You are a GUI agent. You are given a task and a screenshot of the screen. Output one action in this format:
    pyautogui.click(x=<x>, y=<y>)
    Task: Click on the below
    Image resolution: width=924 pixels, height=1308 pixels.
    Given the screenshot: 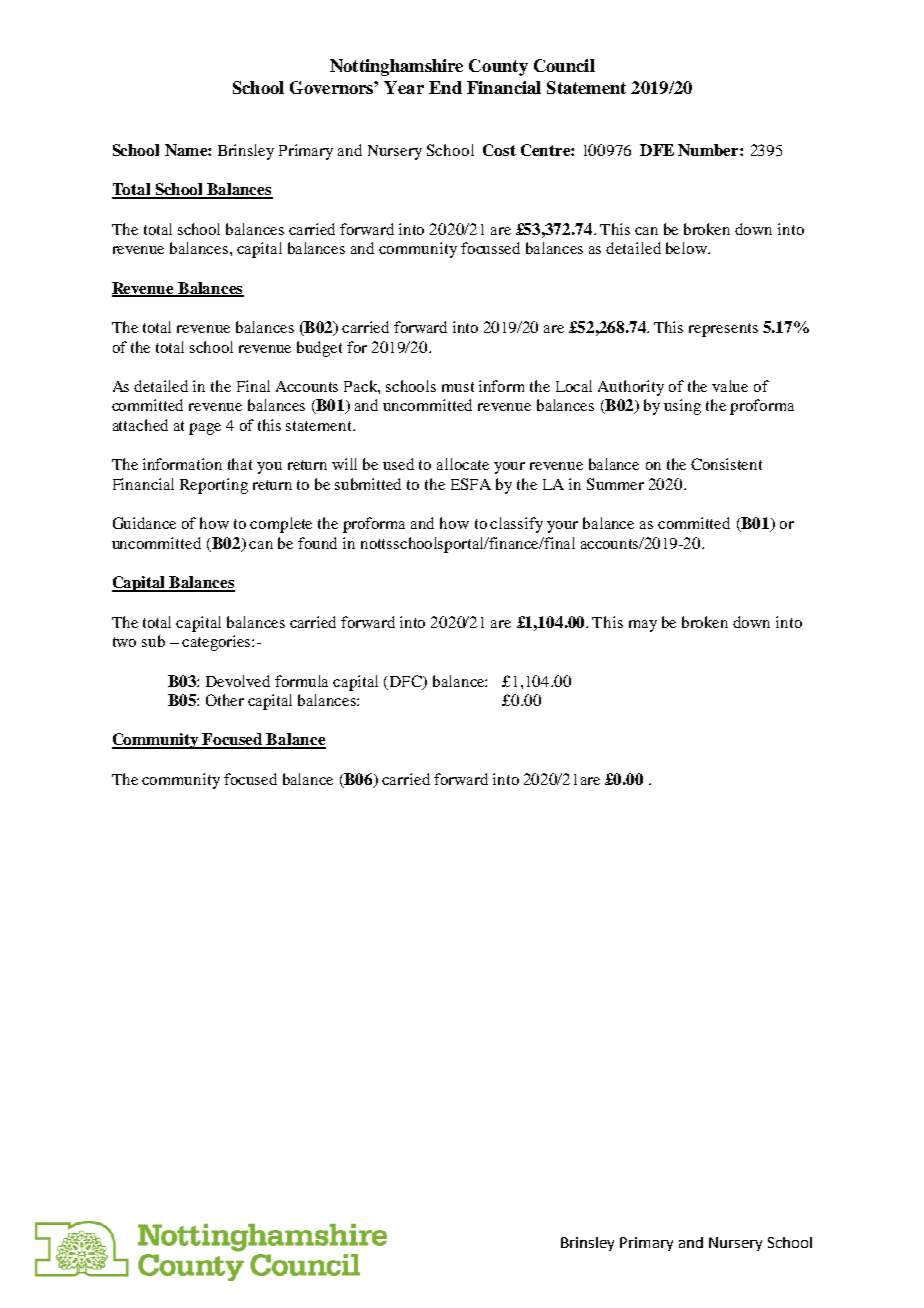 What is the action you would take?
    pyautogui.click(x=687, y=248)
